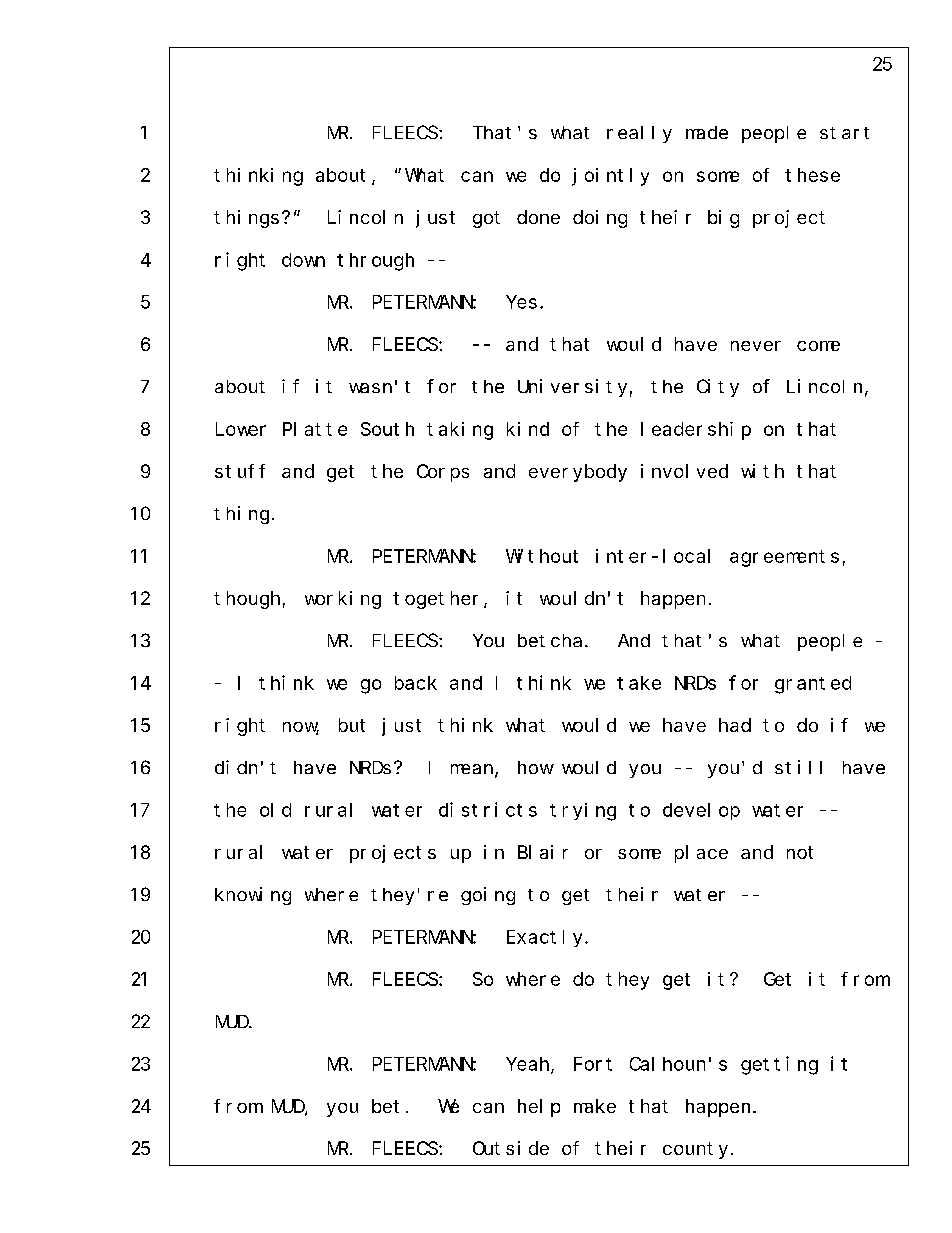 This screenshot has height=1233, width=952. Describe the element at coordinates (707, 132) in the screenshot. I see `made` at that location.
